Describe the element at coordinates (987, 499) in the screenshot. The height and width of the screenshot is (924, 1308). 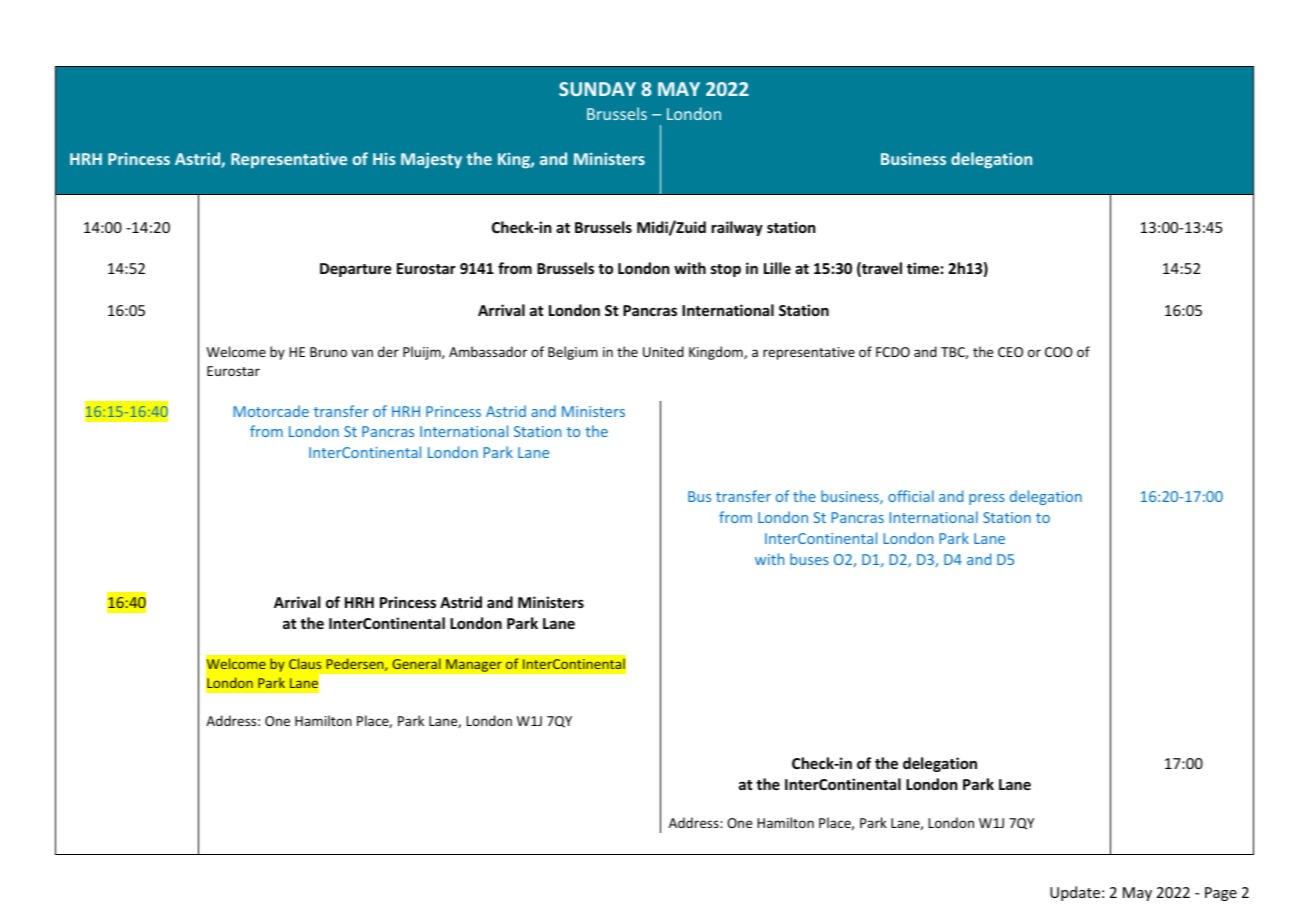
I see `press` at that location.
